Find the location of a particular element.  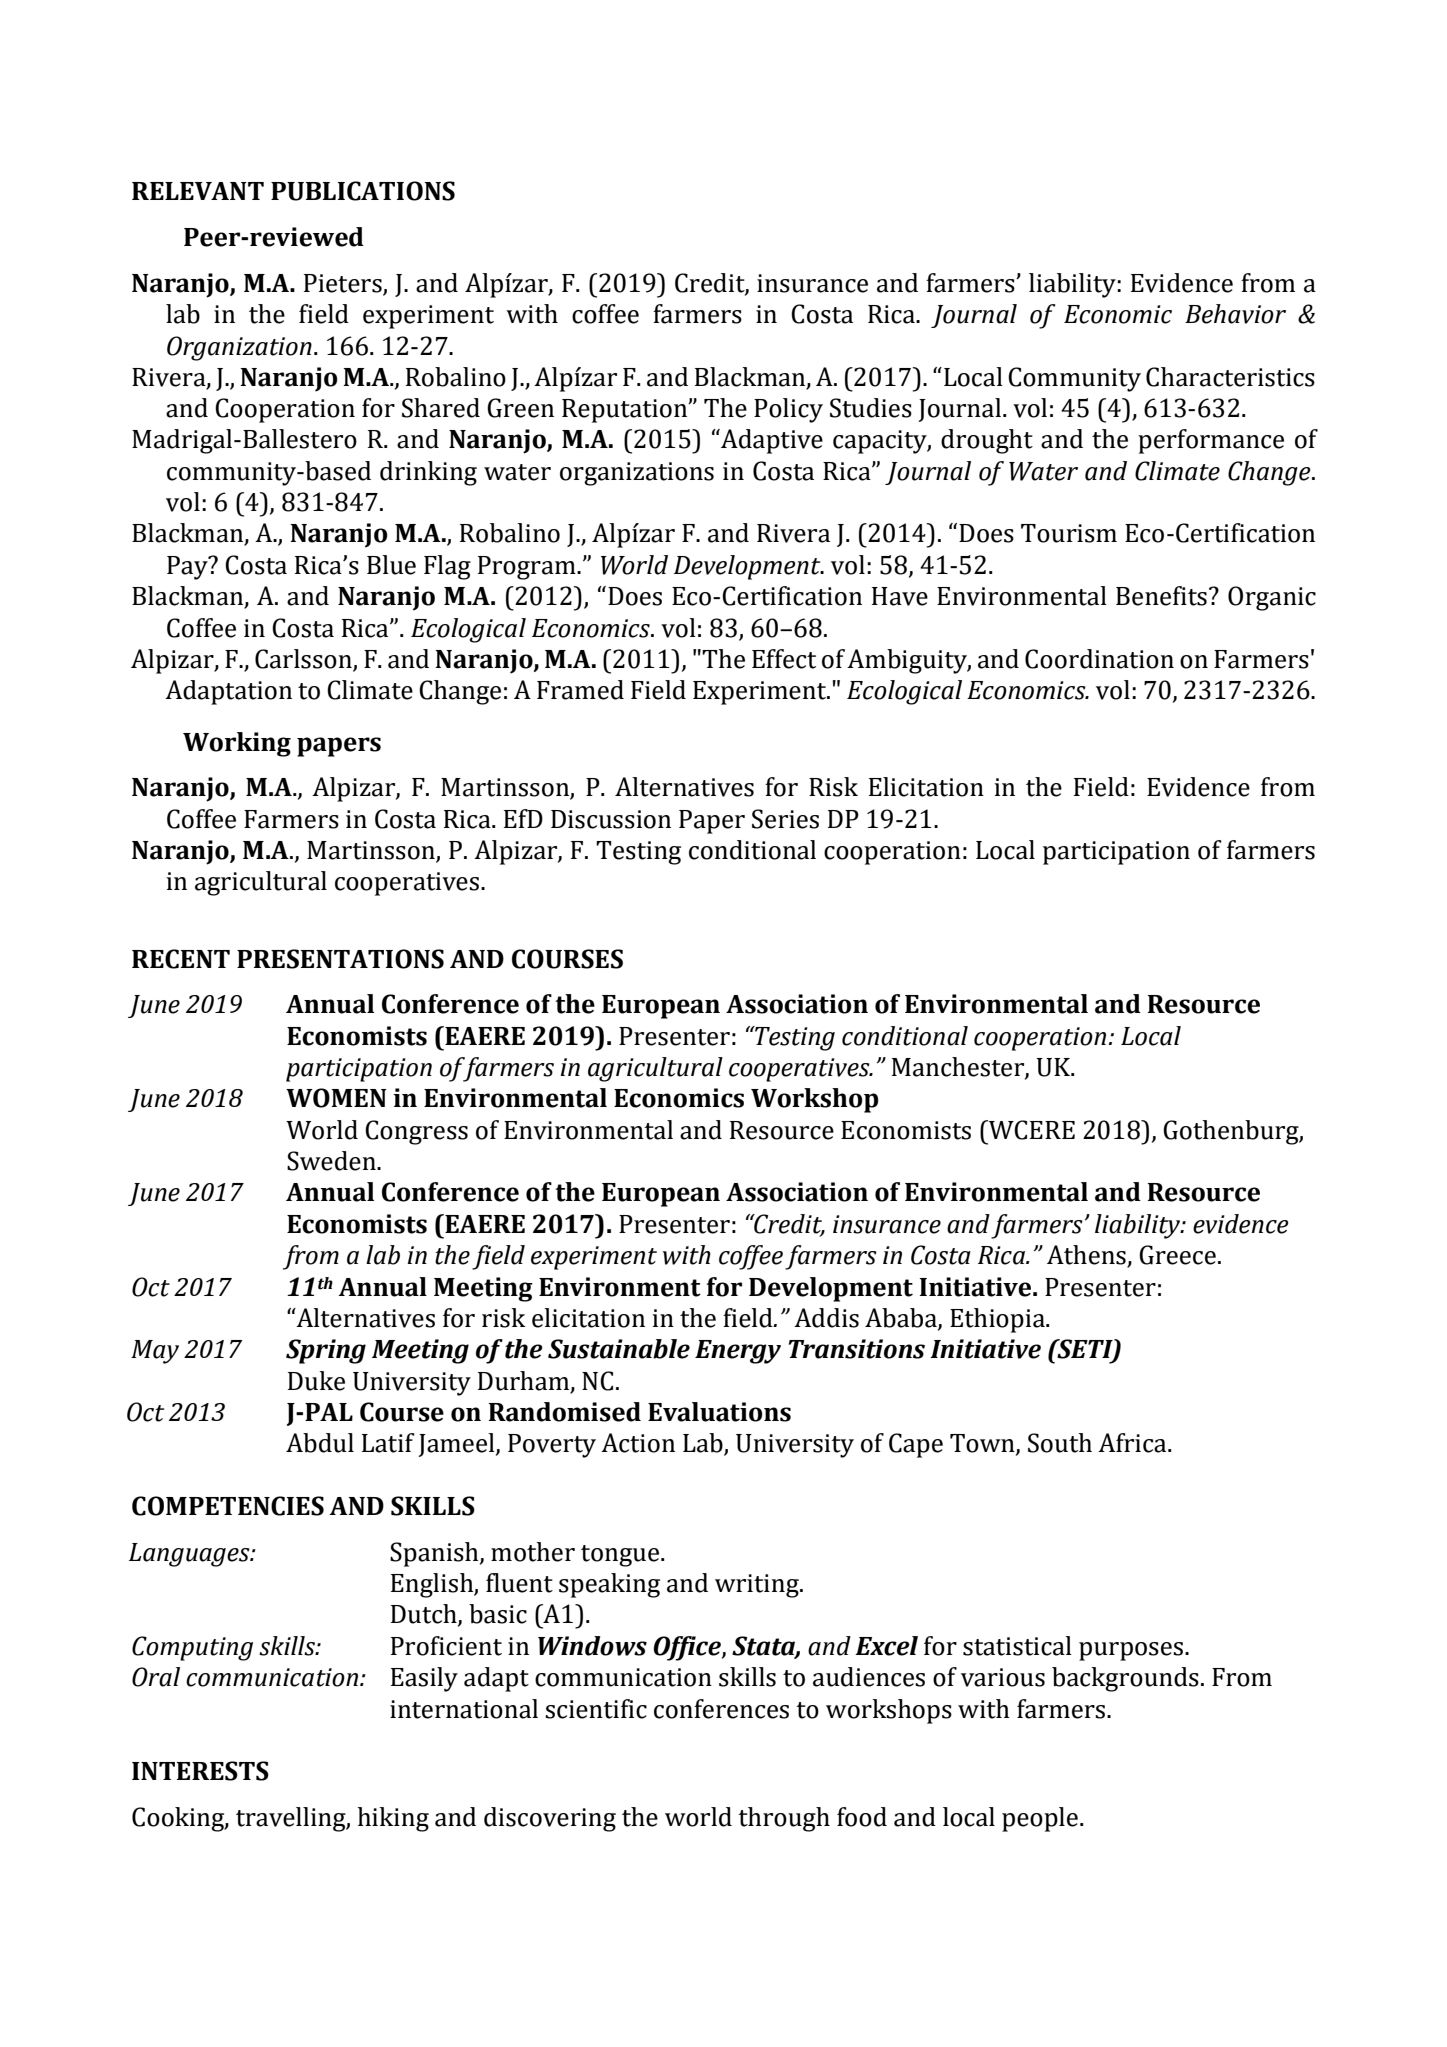

Pieters is located at coordinates (343, 283).
